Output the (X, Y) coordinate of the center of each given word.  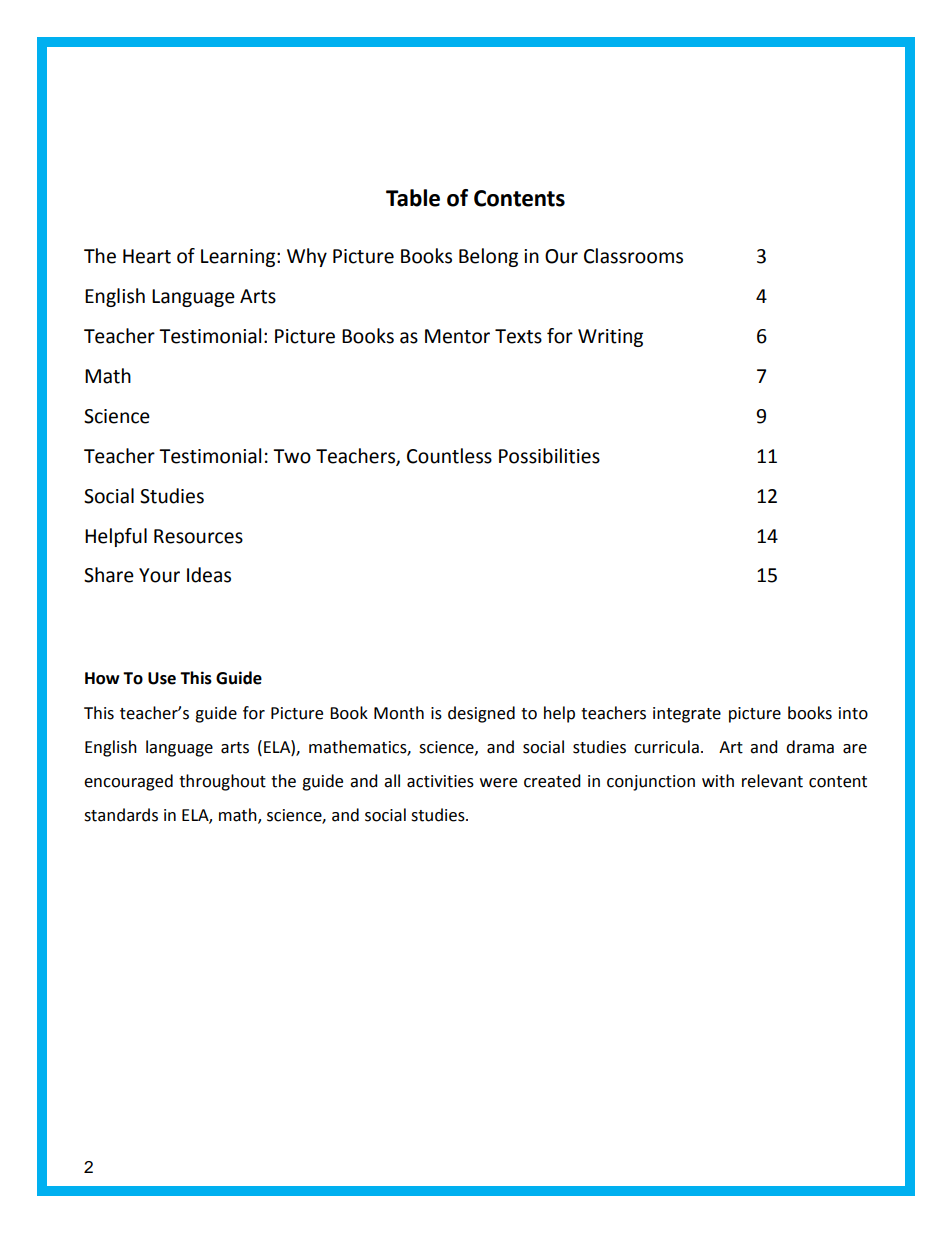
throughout (222, 782)
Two (292, 456)
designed (481, 714)
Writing (610, 338)
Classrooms (633, 256)
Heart (147, 256)
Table (413, 198)
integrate (687, 715)
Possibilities (549, 456)
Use (162, 678)
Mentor (457, 336)
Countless (449, 456)
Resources (198, 536)
